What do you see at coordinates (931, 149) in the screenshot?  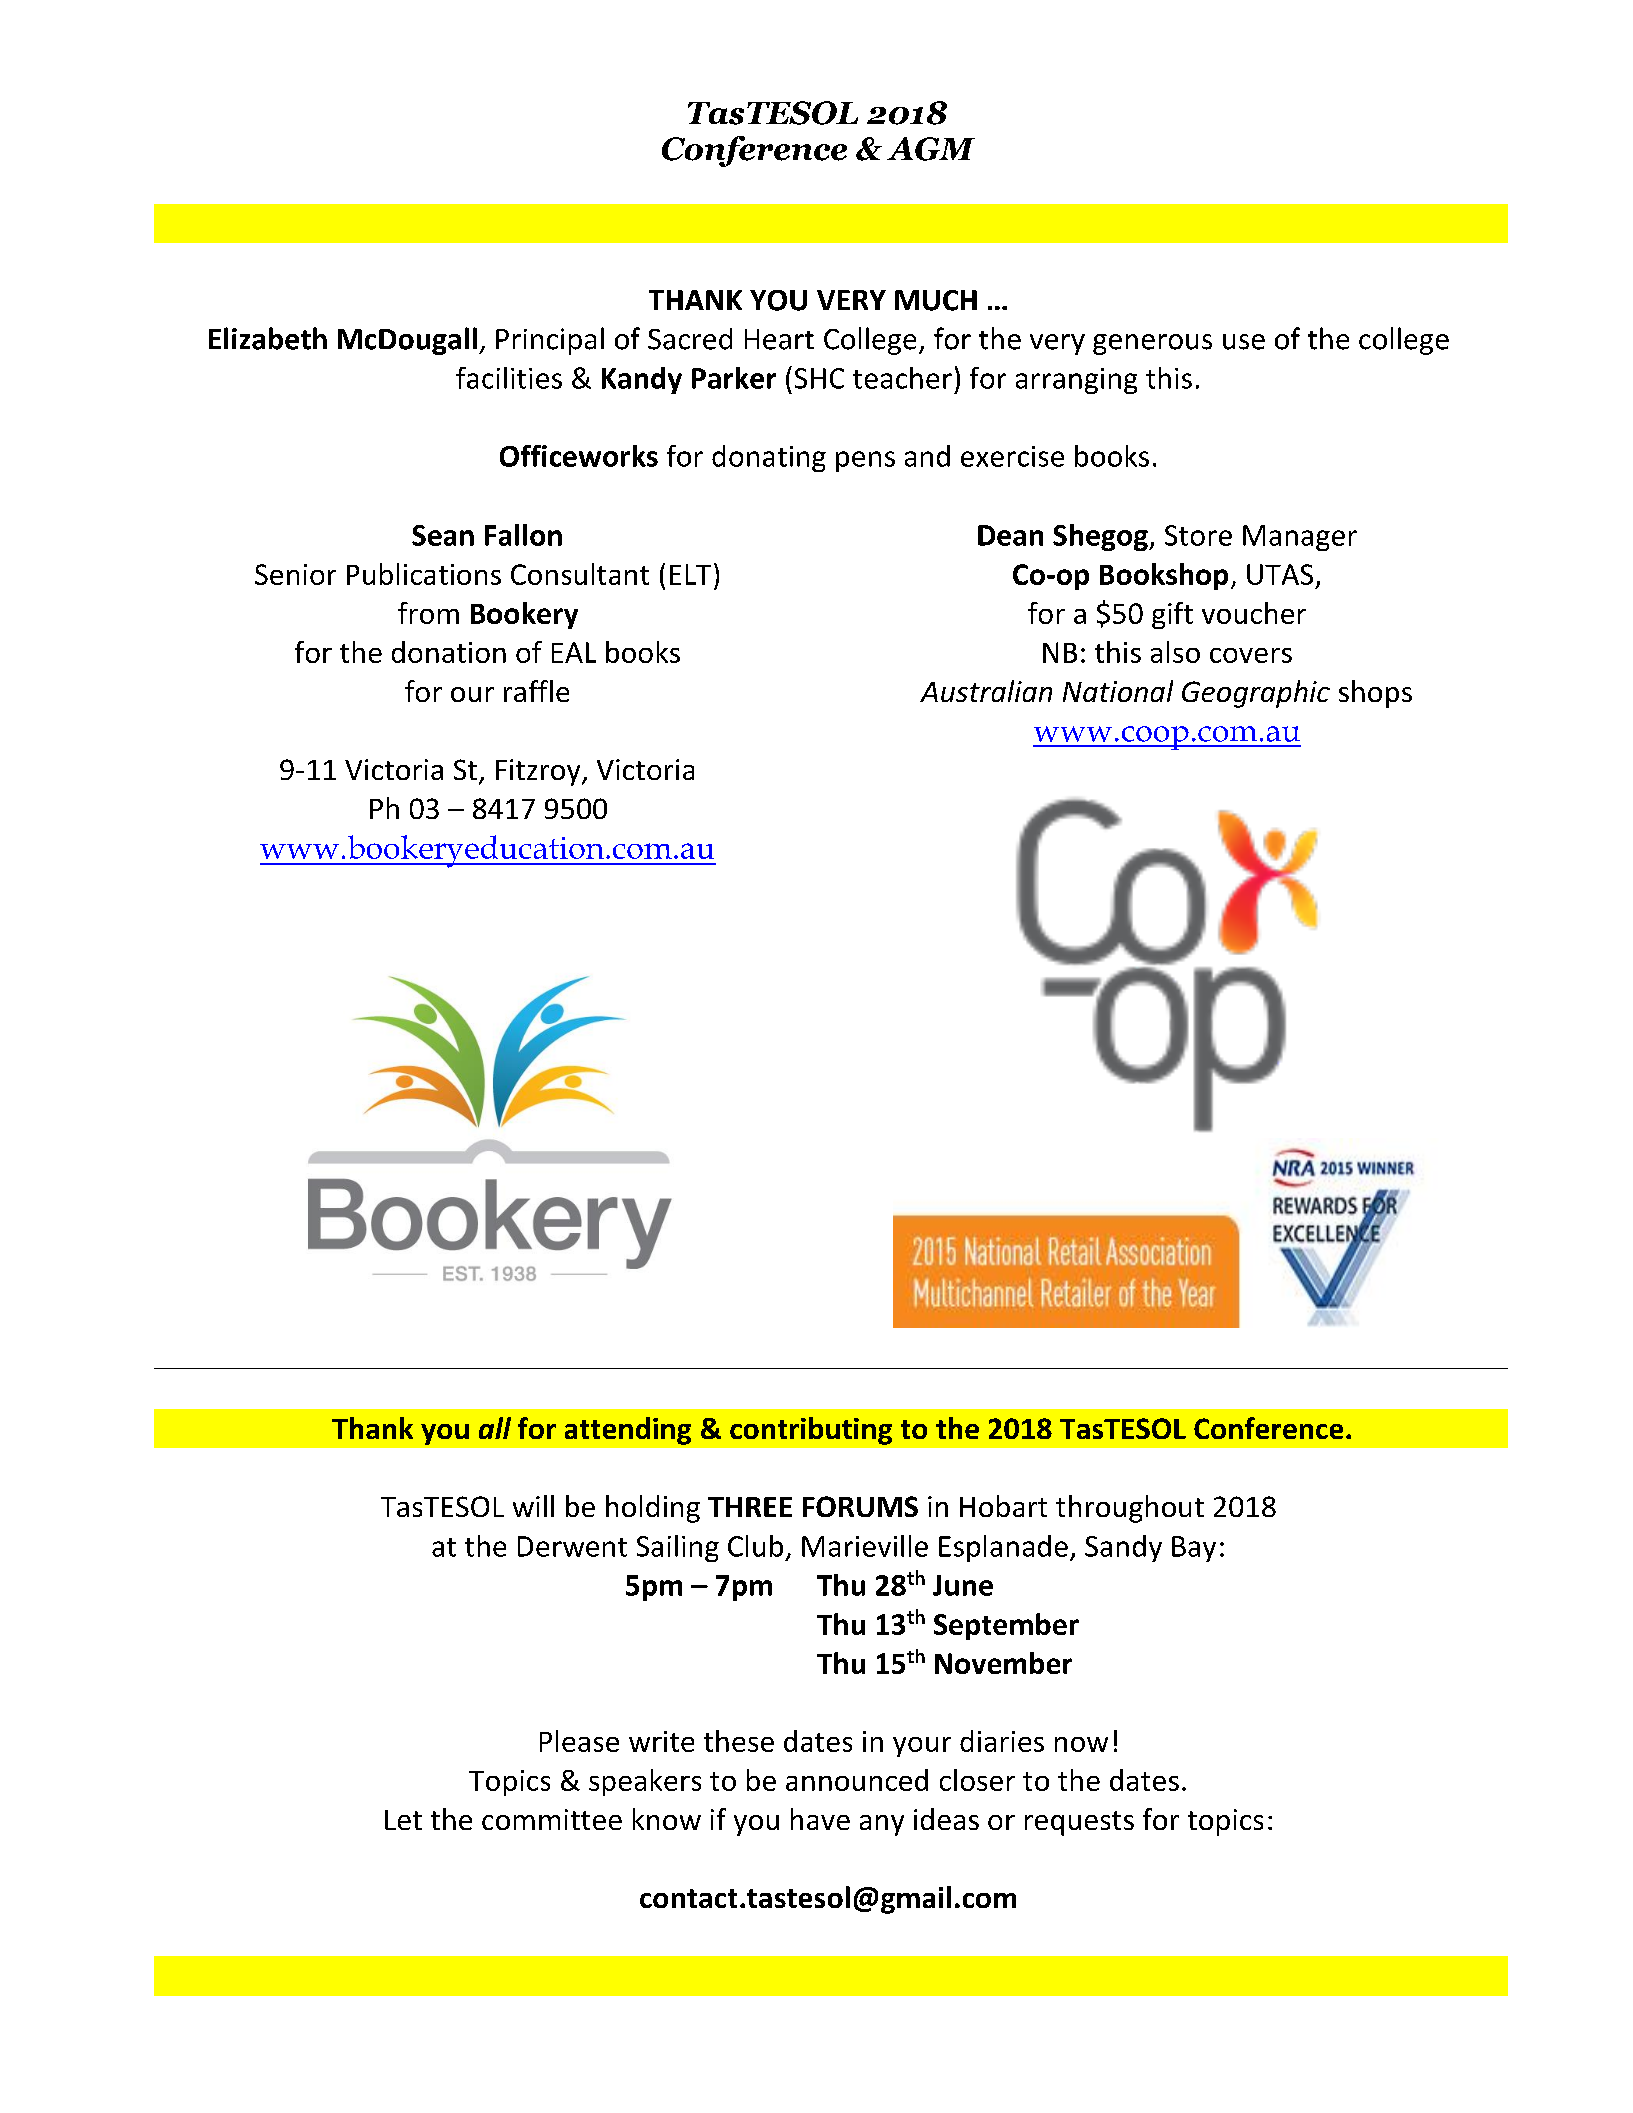 I see `AGM` at bounding box center [931, 149].
